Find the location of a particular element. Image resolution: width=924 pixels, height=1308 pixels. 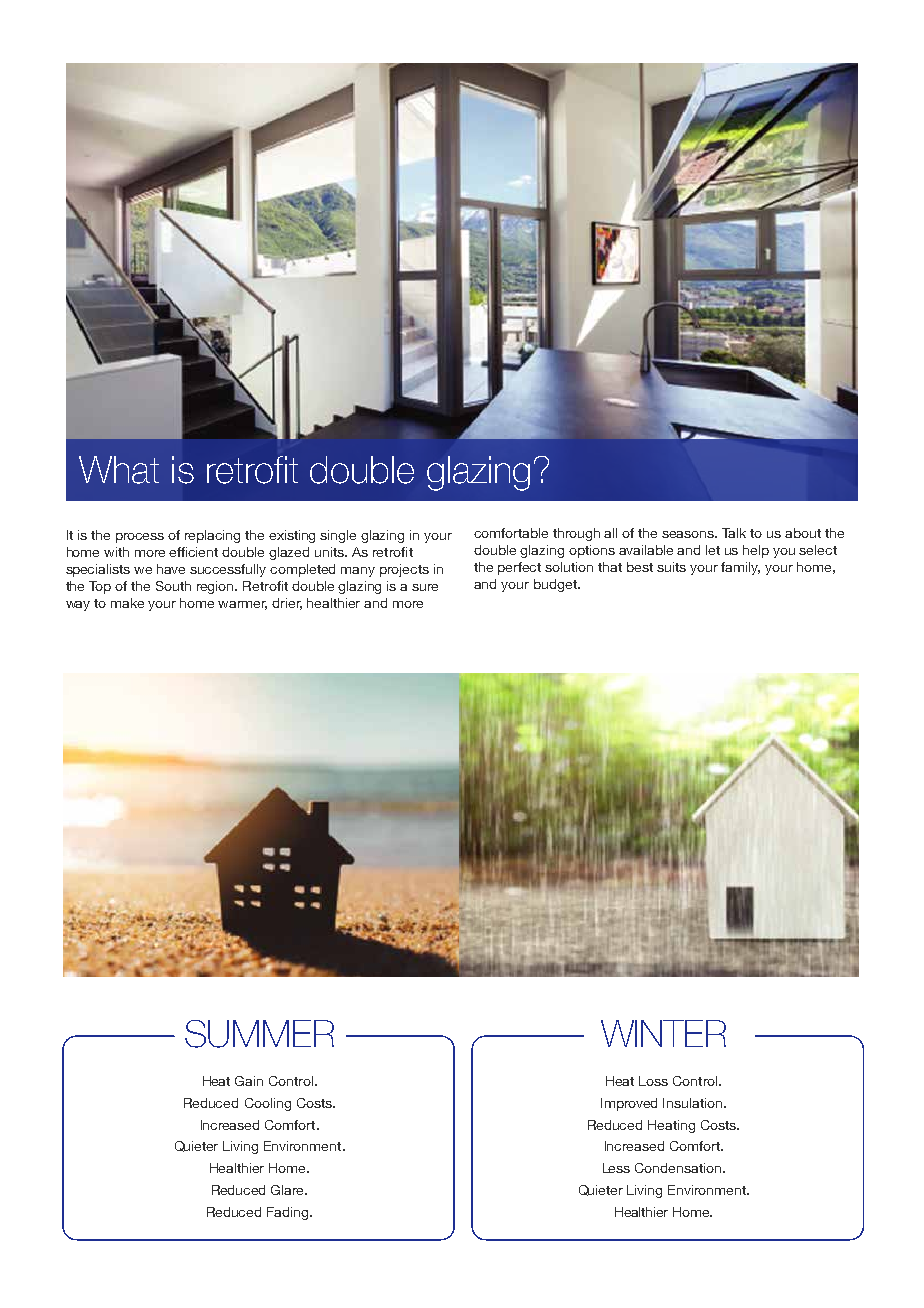

Fading is located at coordinates (289, 1213).
